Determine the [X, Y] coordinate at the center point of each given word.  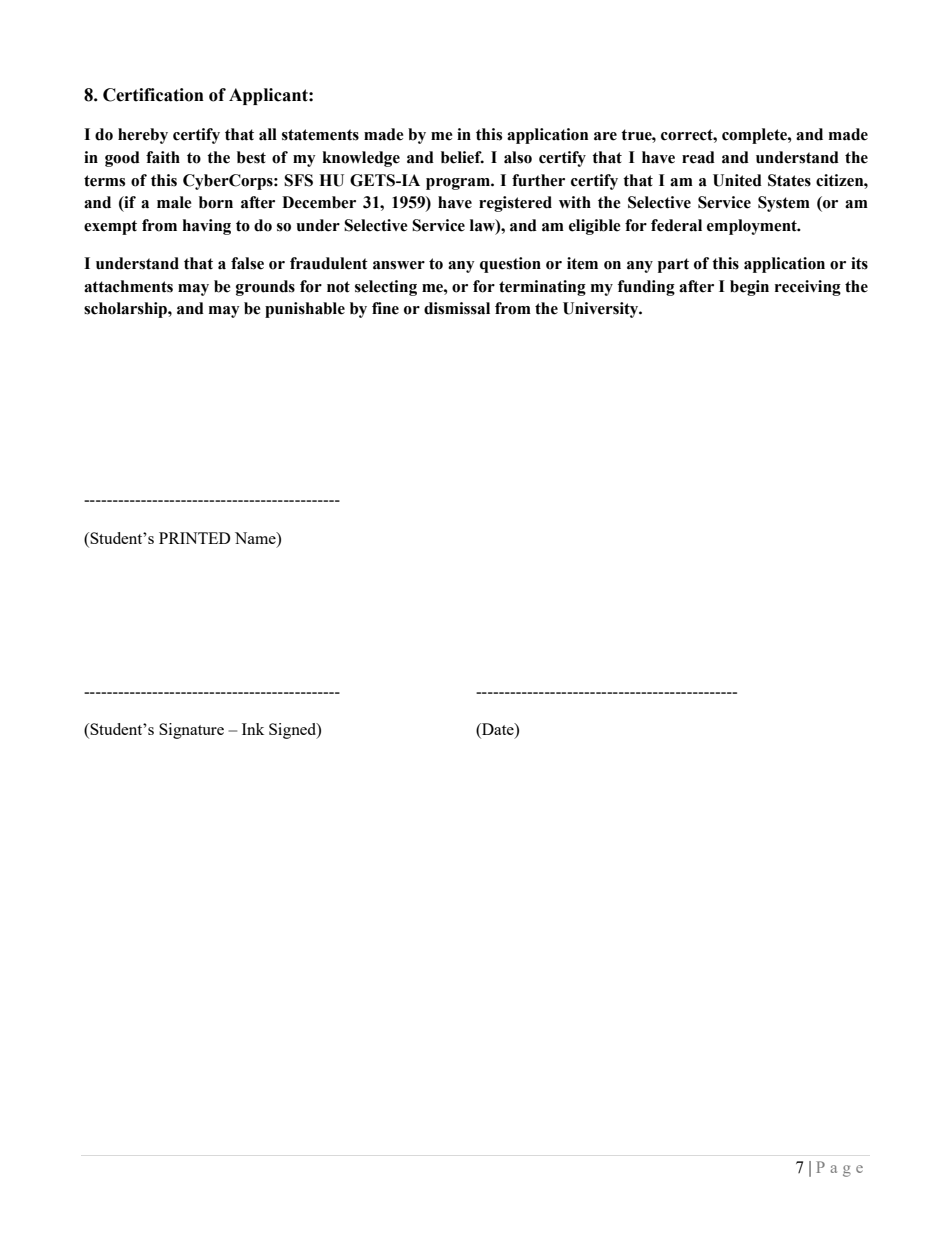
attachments [128, 286]
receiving [808, 288]
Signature [191, 731]
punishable [305, 310]
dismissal [457, 308]
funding [646, 288]
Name [256, 538]
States [789, 180]
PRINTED [194, 538]
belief [462, 157]
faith [163, 157]
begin [749, 288]
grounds [265, 288]
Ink [253, 729]
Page [839, 1169]
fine [385, 308]
